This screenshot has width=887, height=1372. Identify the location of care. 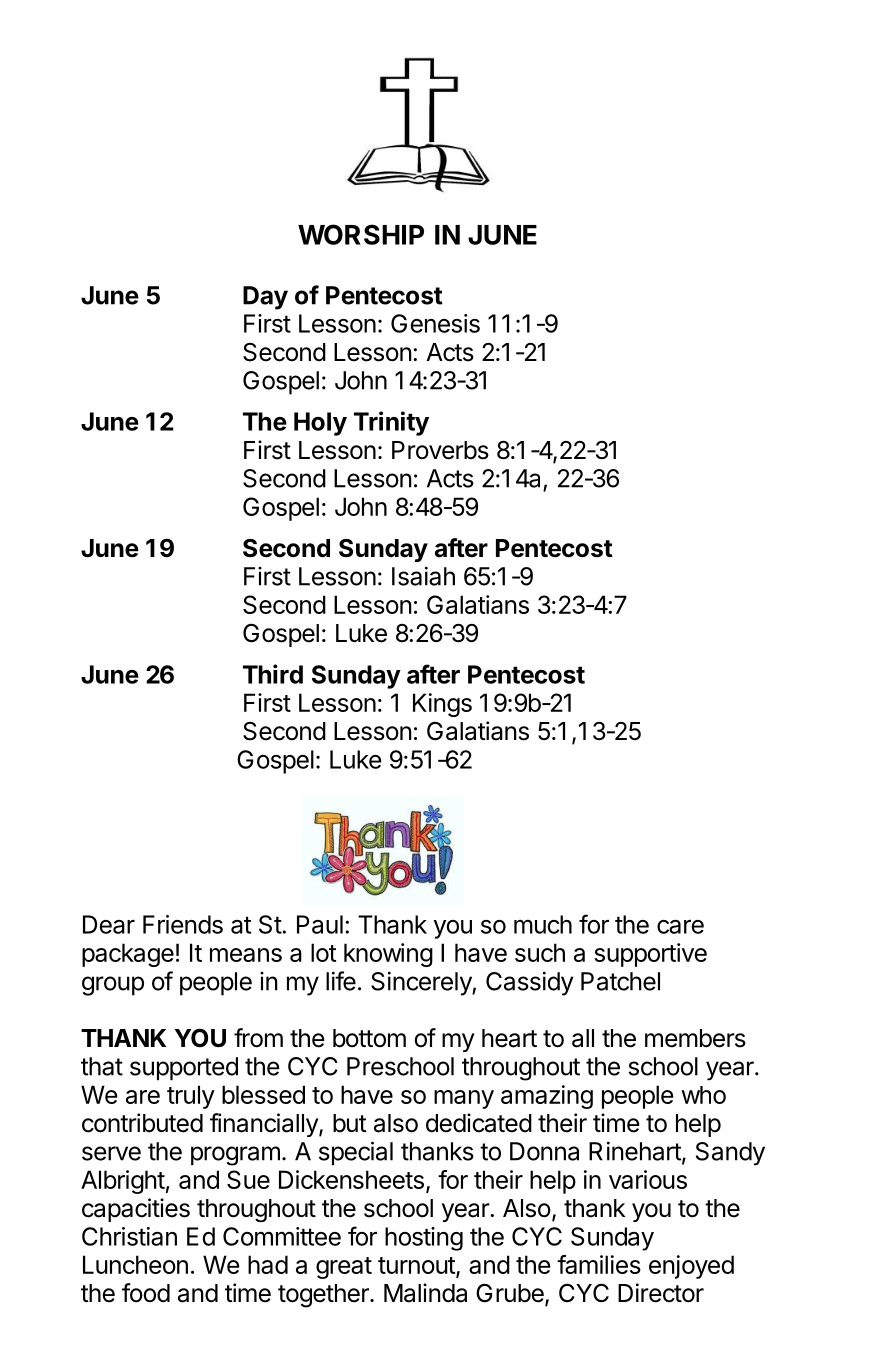
(680, 927).
